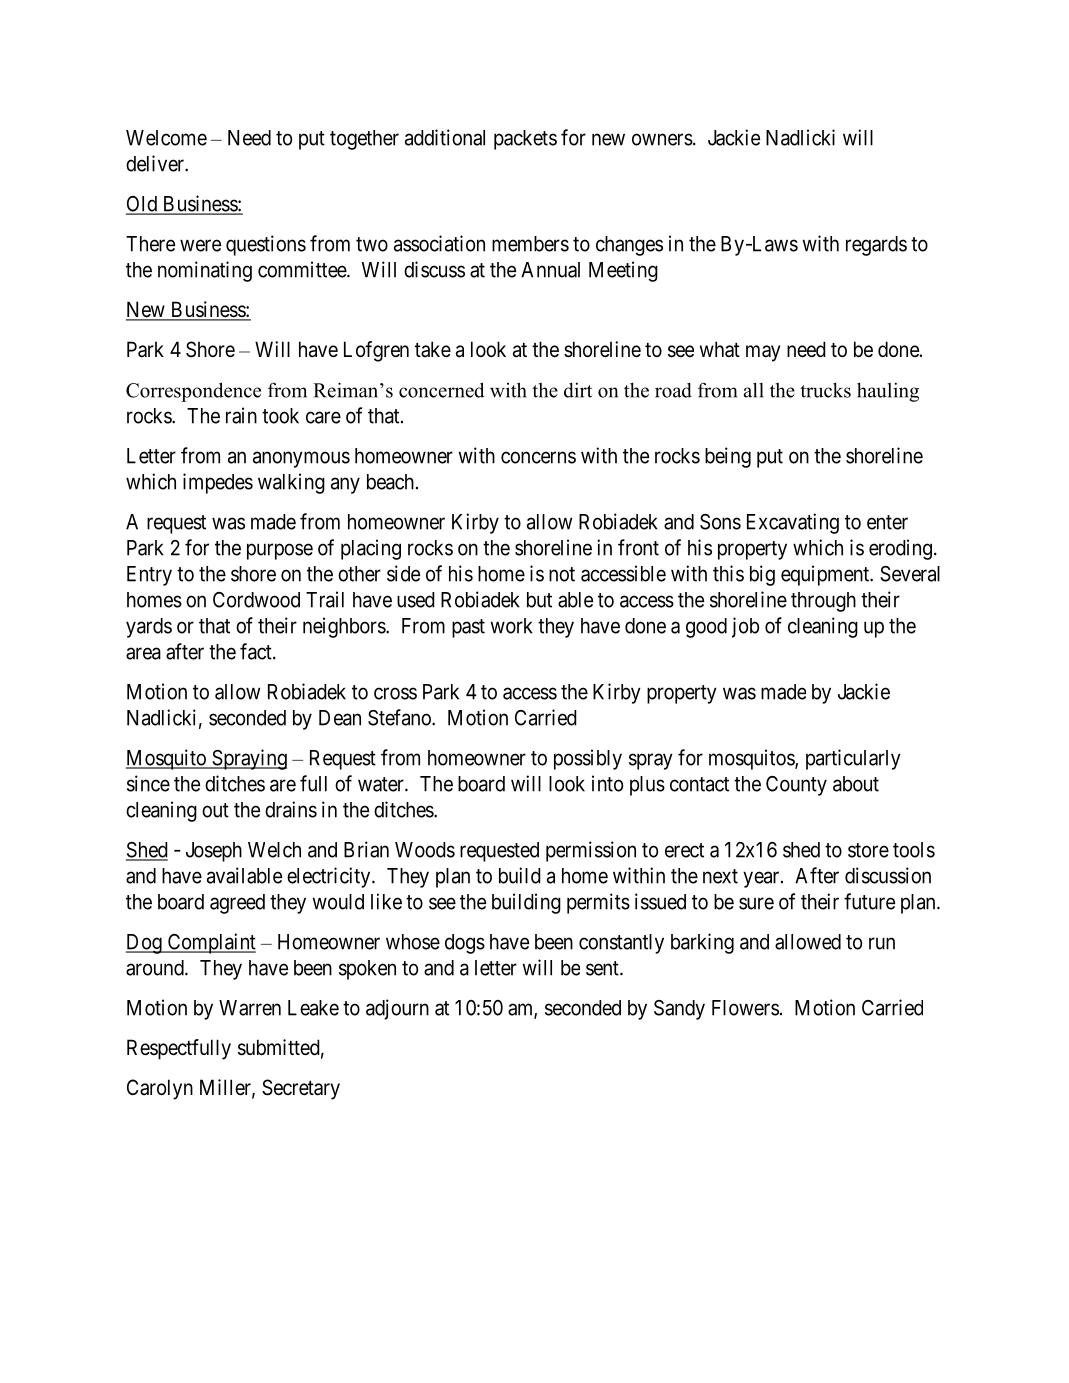  What do you see at coordinates (193, 392) in the screenshot?
I see `Correspondence` at bounding box center [193, 392].
